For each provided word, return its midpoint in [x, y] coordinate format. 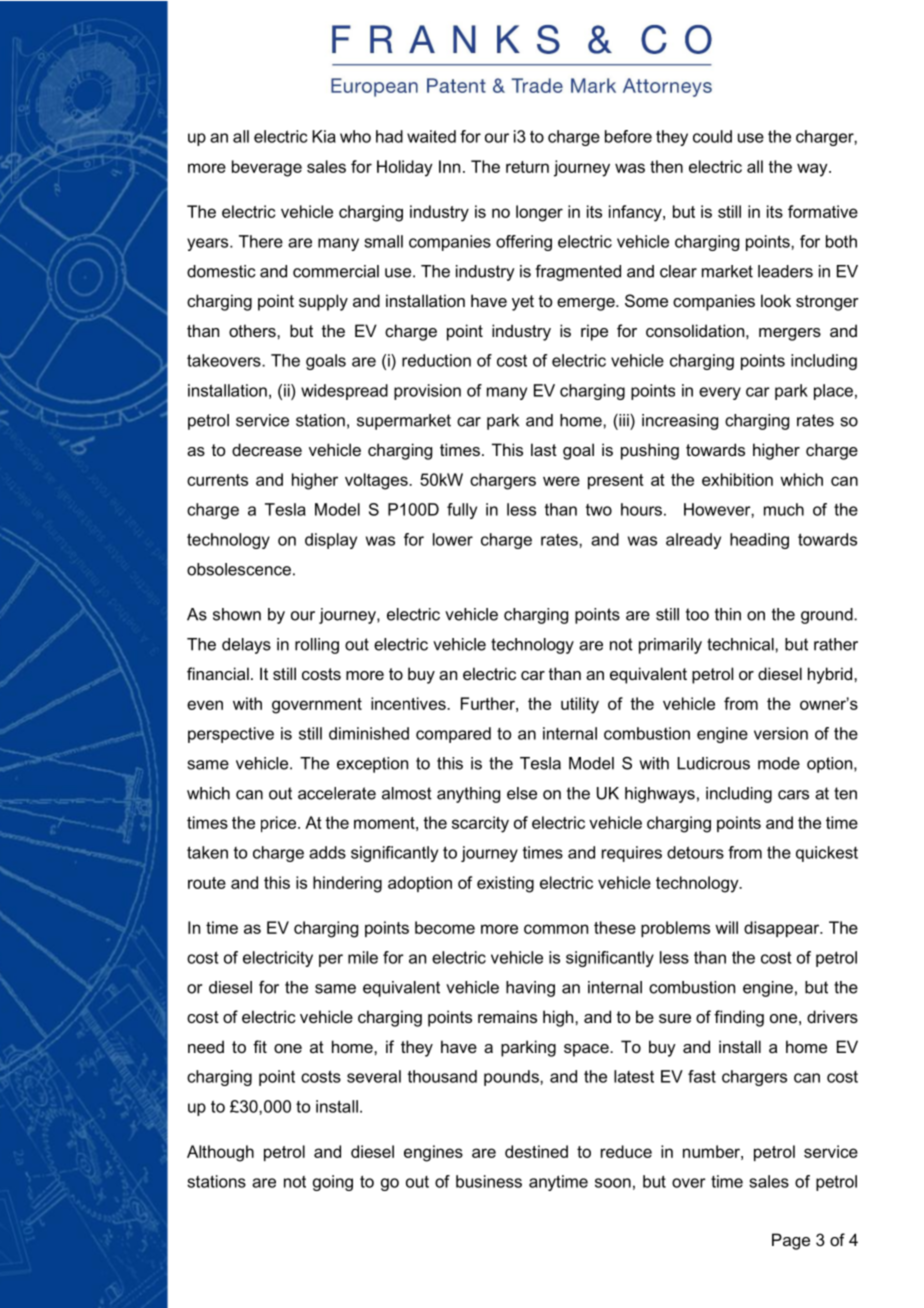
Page [791, 1241]
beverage [267, 168]
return [527, 167]
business [489, 1181]
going [333, 1183]
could [712, 136]
